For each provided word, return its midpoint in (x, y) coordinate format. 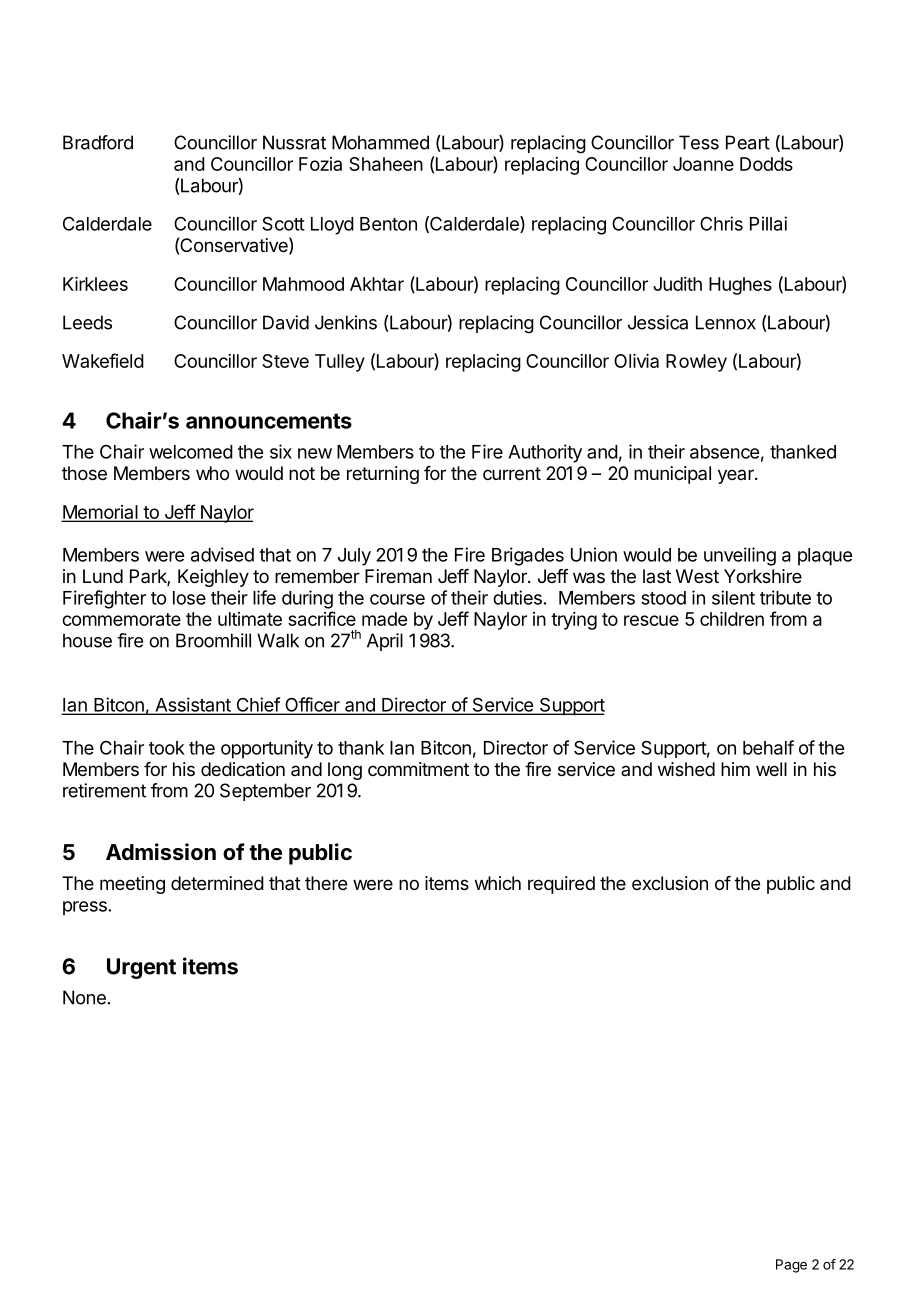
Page (791, 1266)
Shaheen (386, 164)
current (512, 473)
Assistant (193, 705)
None (84, 997)
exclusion (670, 883)
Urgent (141, 968)
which (498, 883)
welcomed (191, 452)
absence (724, 452)
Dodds (766, 164)
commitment (418, 769)
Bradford (98, 142)
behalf (768, 747)
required (561, 885)
